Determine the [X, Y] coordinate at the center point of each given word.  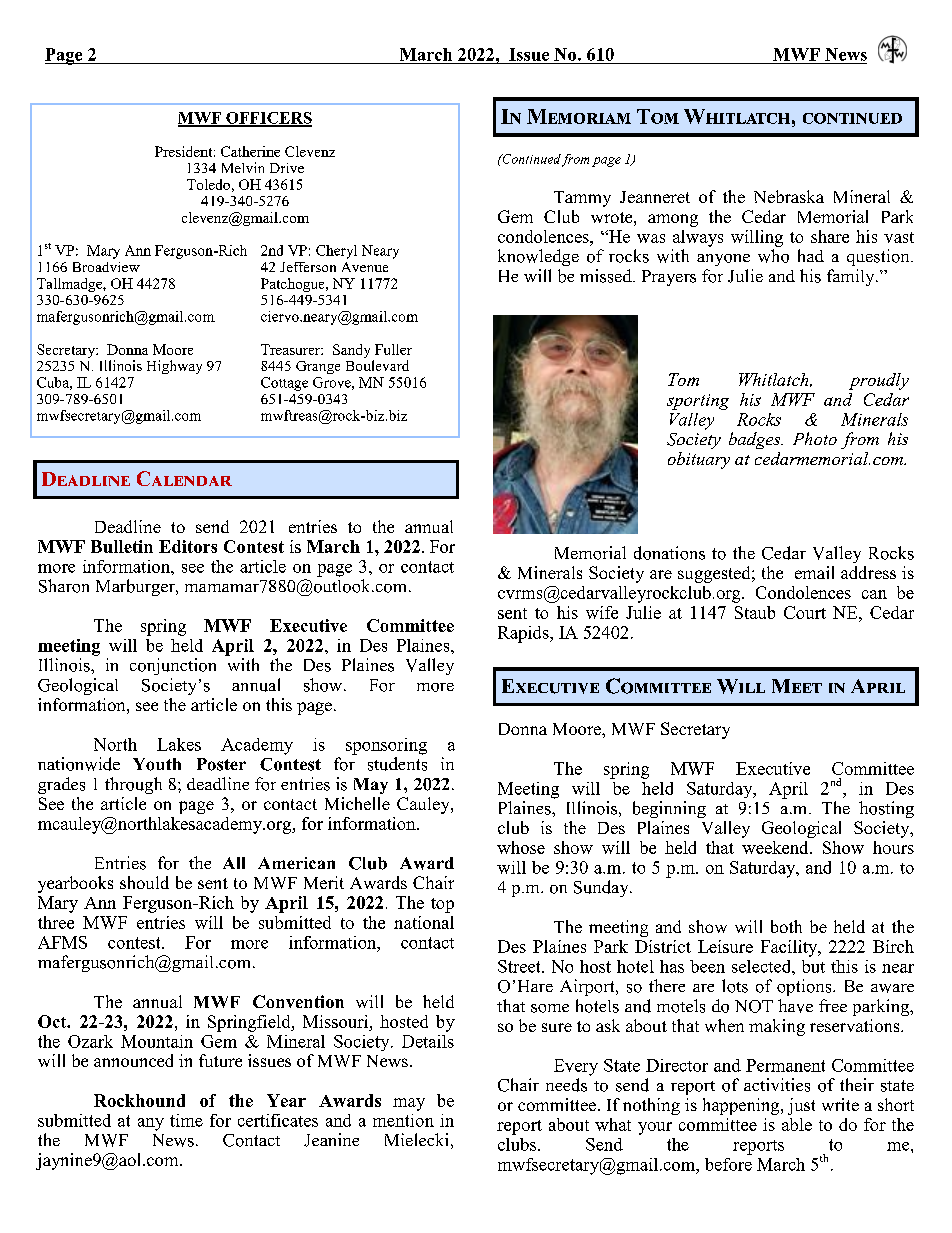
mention [403, 1120]
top [442, 905]
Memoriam [579, 116]
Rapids [524, 634]
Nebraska [789, 196]
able [797, 1124]
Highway [174, 367]
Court [805, 612]
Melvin [243, 167]
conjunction [173, 666]
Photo [815, 438]
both [786, 926]
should [144, 882]
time [186, 1120]
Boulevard [377, 365]
